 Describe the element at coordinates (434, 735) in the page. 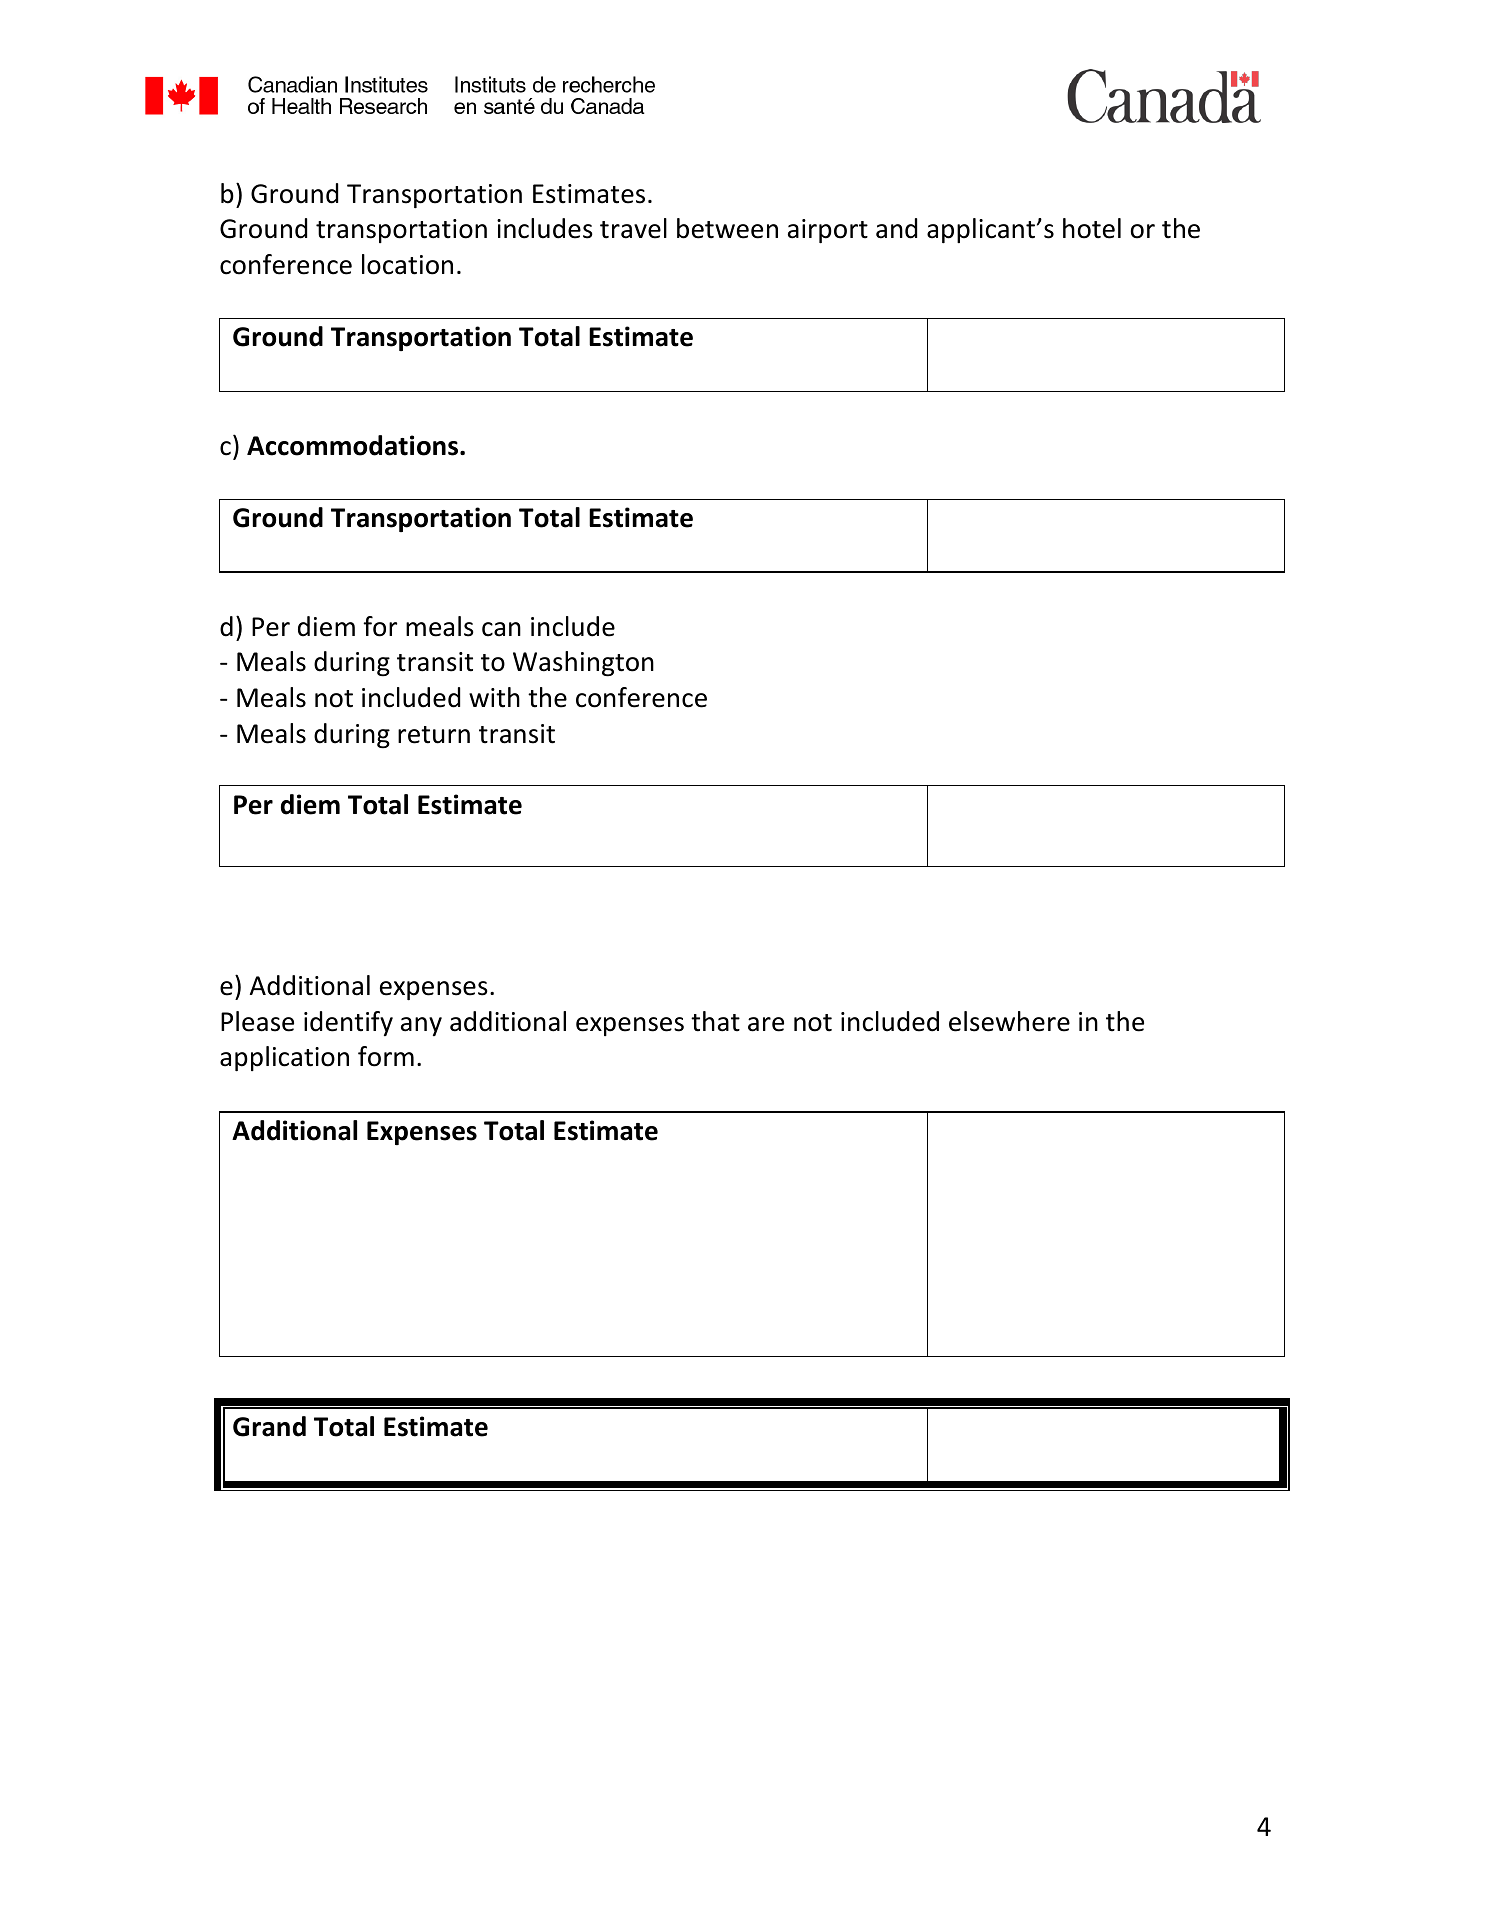

I see `return` at that location.
